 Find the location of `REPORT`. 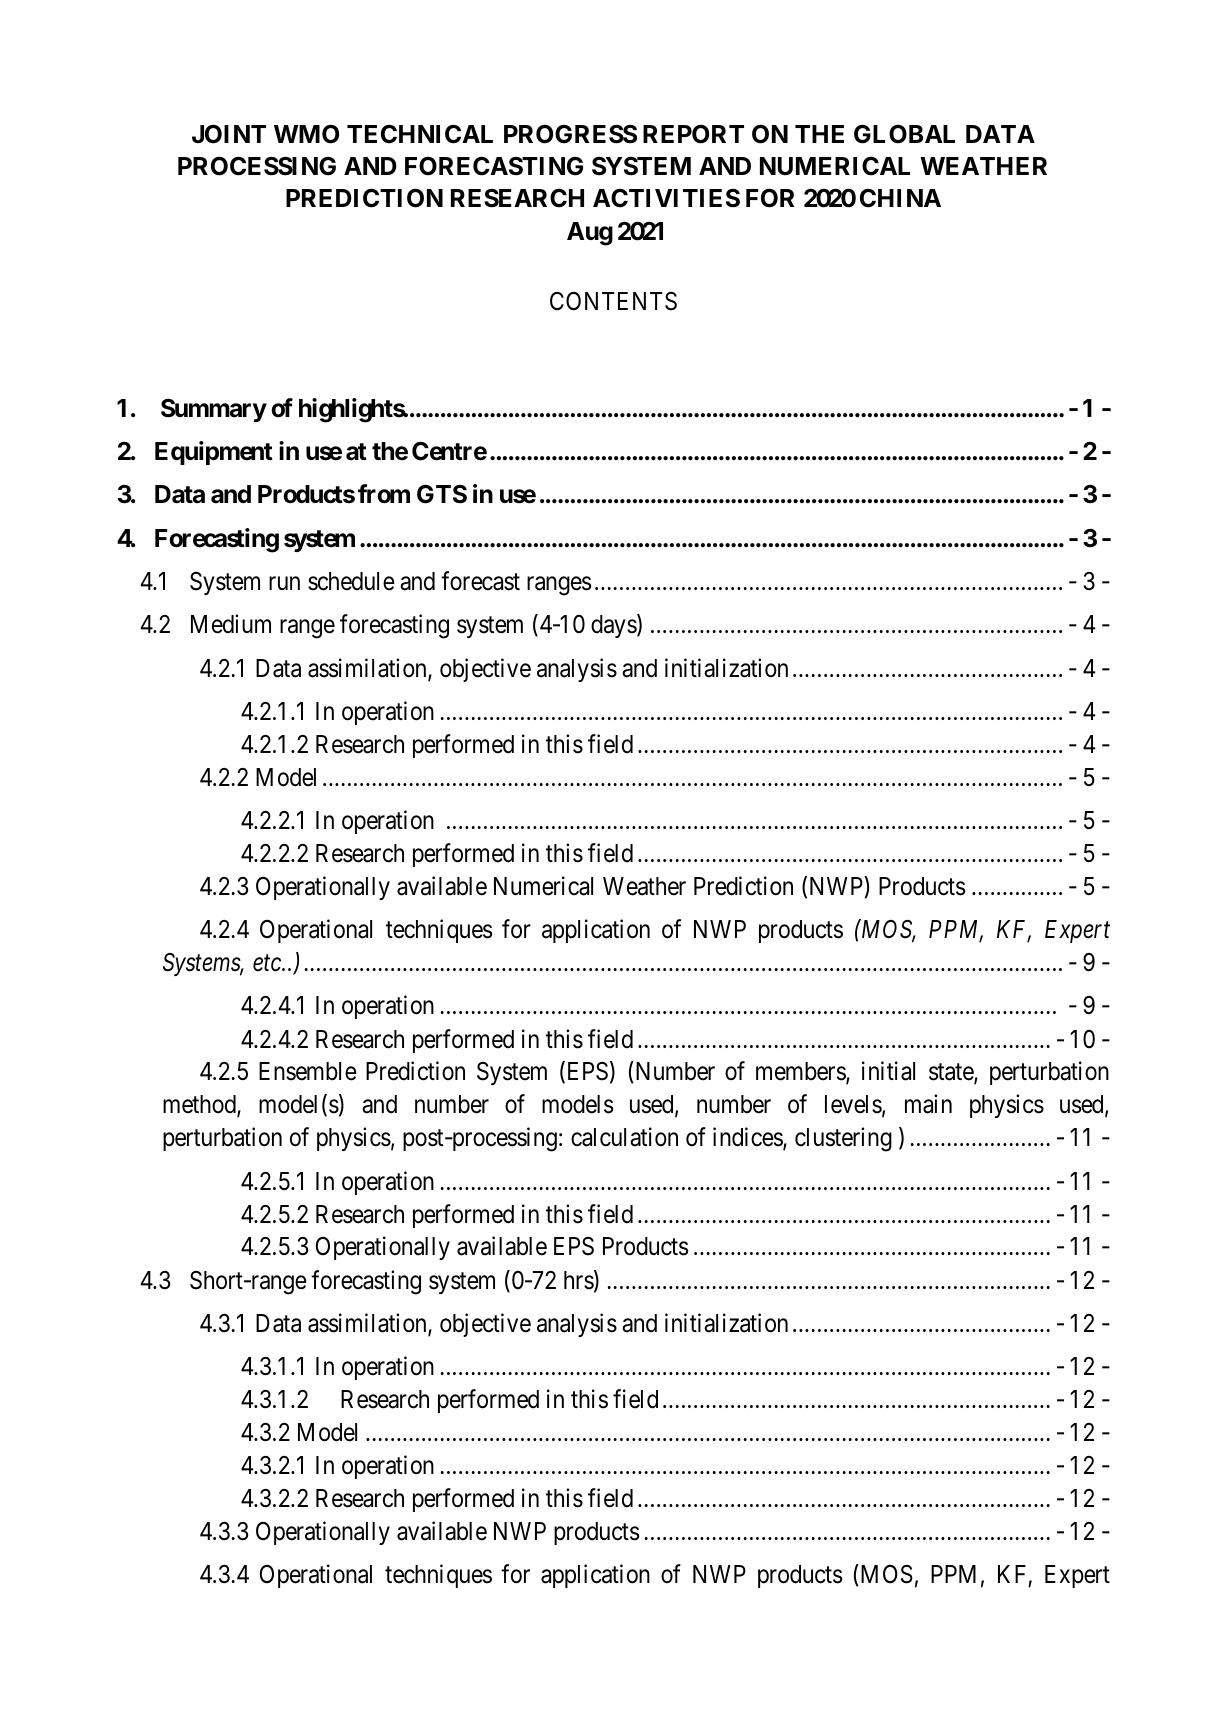

REPORT is located at coordinates (693, 134).
